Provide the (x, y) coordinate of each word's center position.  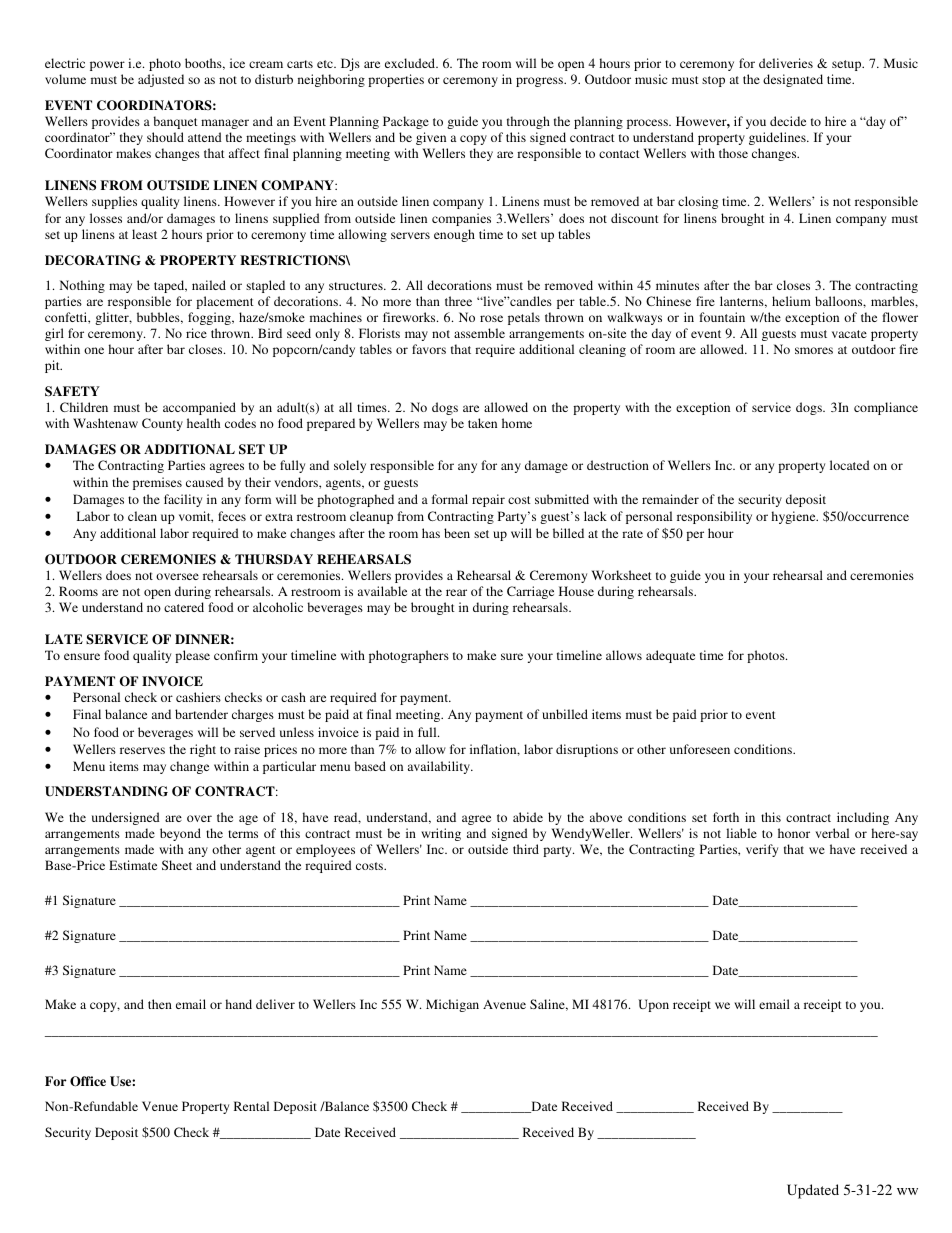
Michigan (452, 1005)
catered (184, 607)
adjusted (161, 80)
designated (793, 80)
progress (540, 82)
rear (456, 592)
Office (88, 1081)
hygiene (794, 517)
